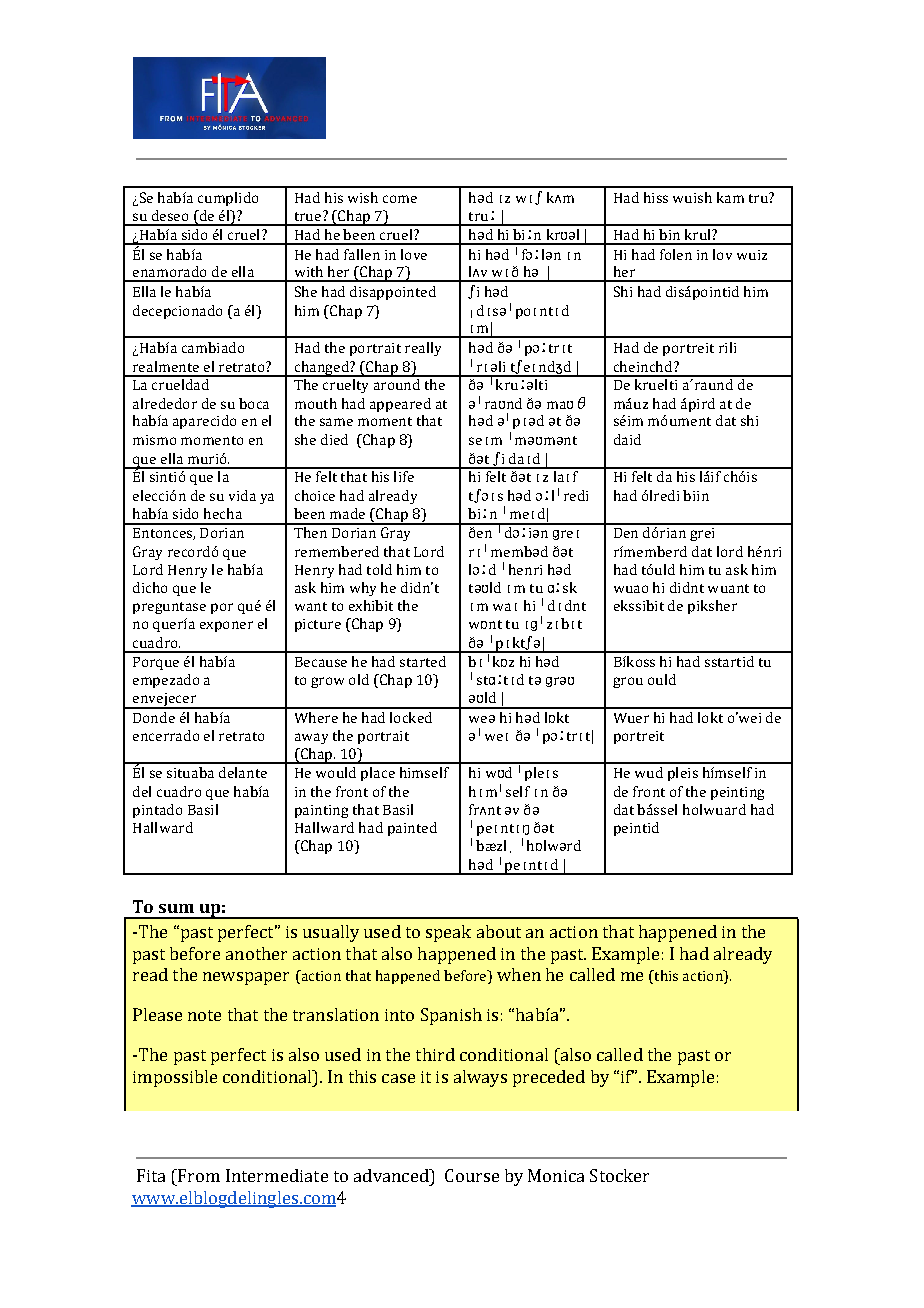 Image resolution: width=924 pixels, height=1308 pixels. What do you see at coordinates (519, 974) in the screenshot?
I see `when` at bounding box center [519, 974].
